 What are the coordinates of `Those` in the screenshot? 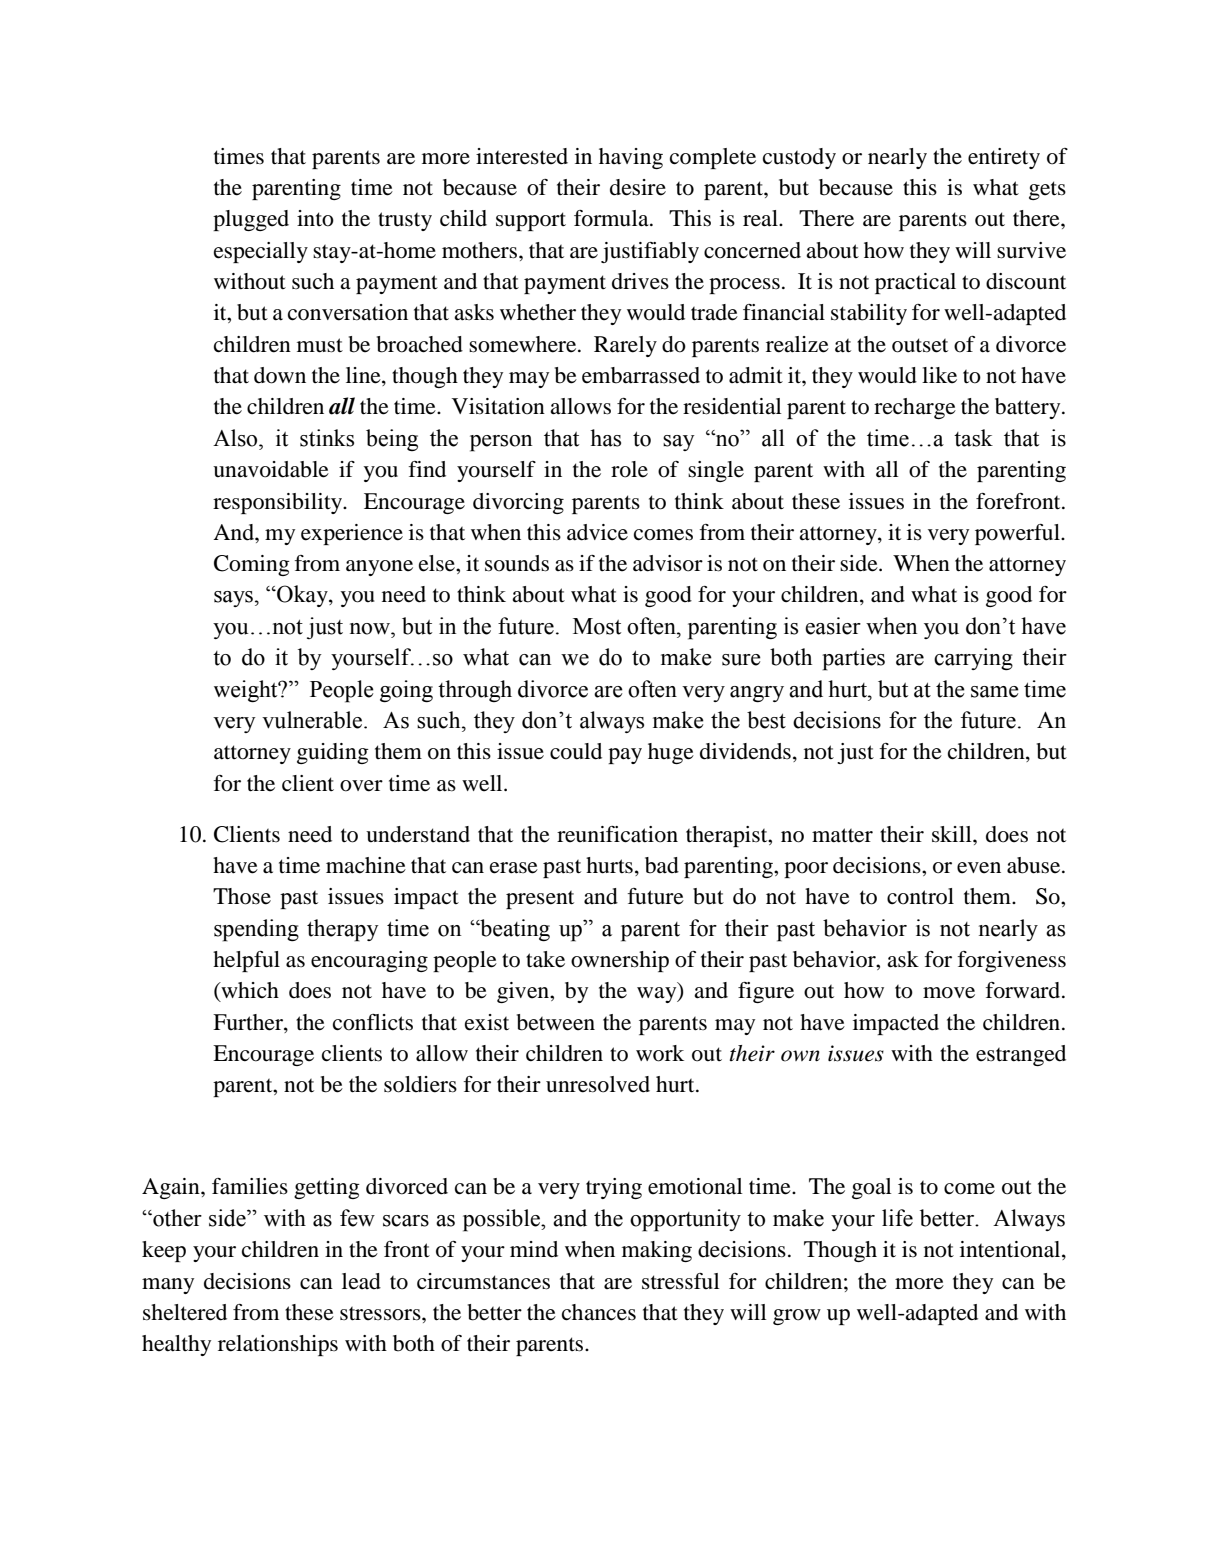 It's located at (242, 896).
